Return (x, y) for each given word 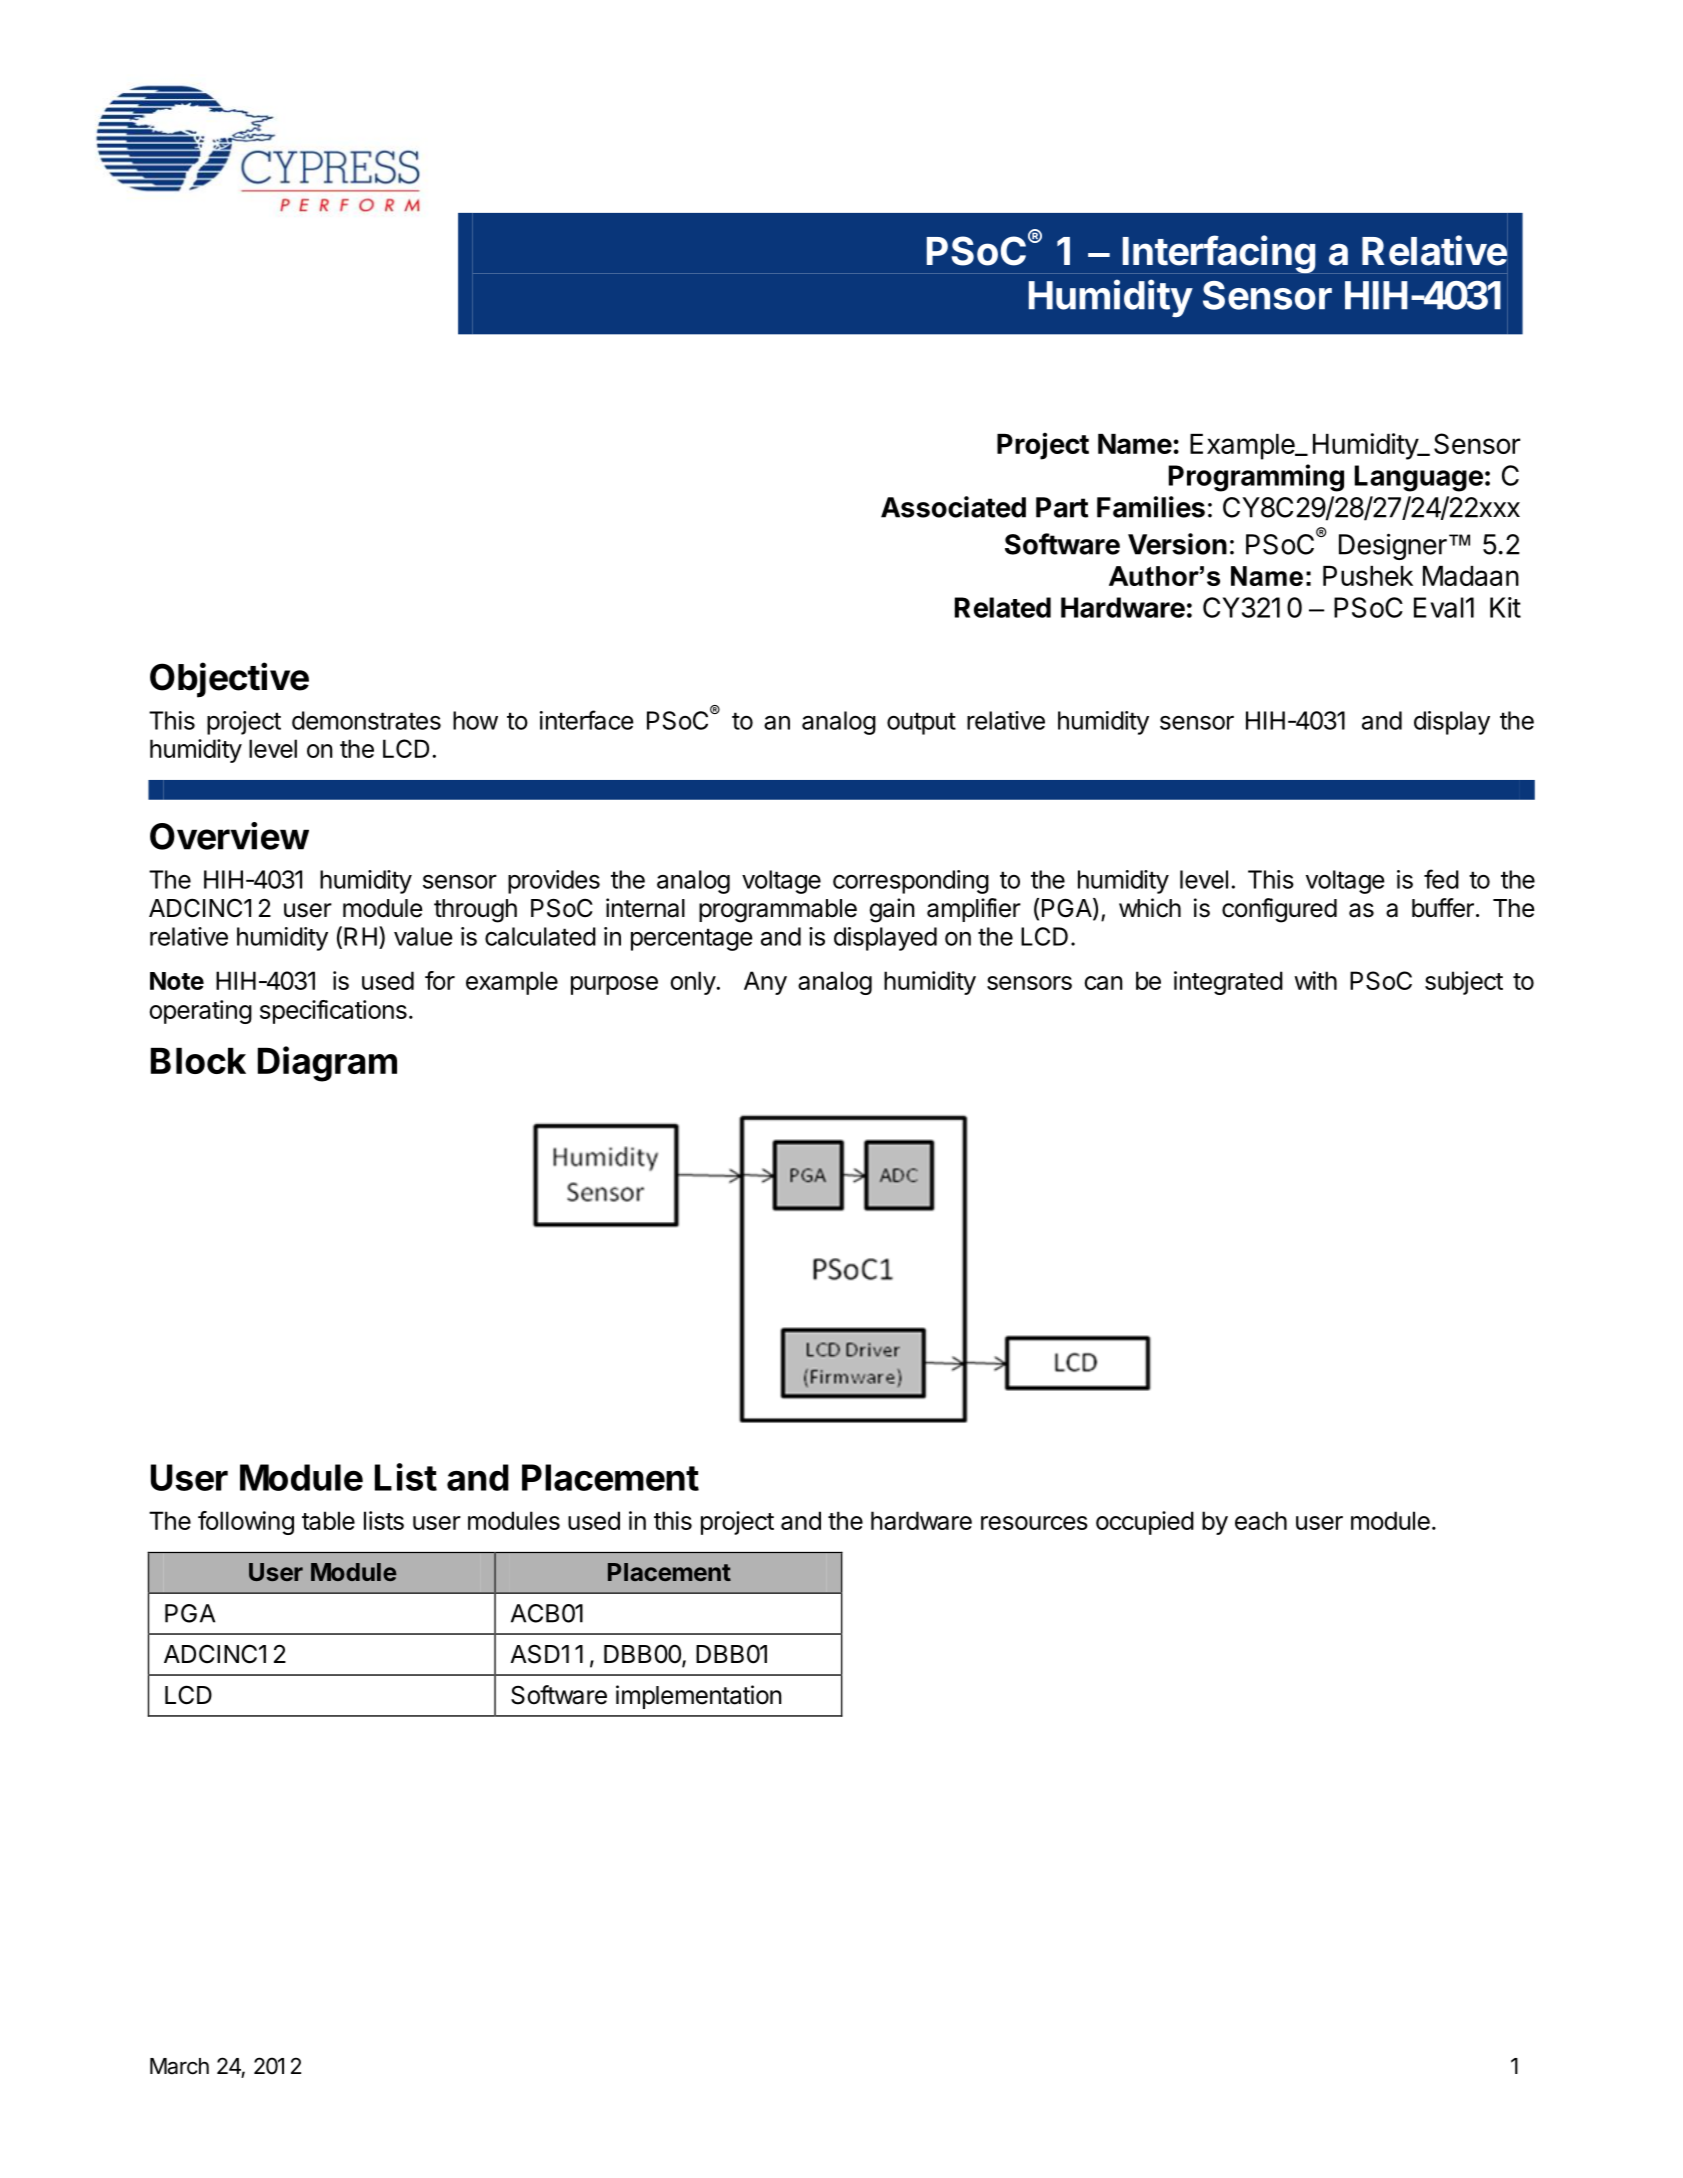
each (1261, 1520)
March (179, 2066)
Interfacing (1219, 254)
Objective (229, 680)
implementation (699, 1697)
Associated (953, 507)
